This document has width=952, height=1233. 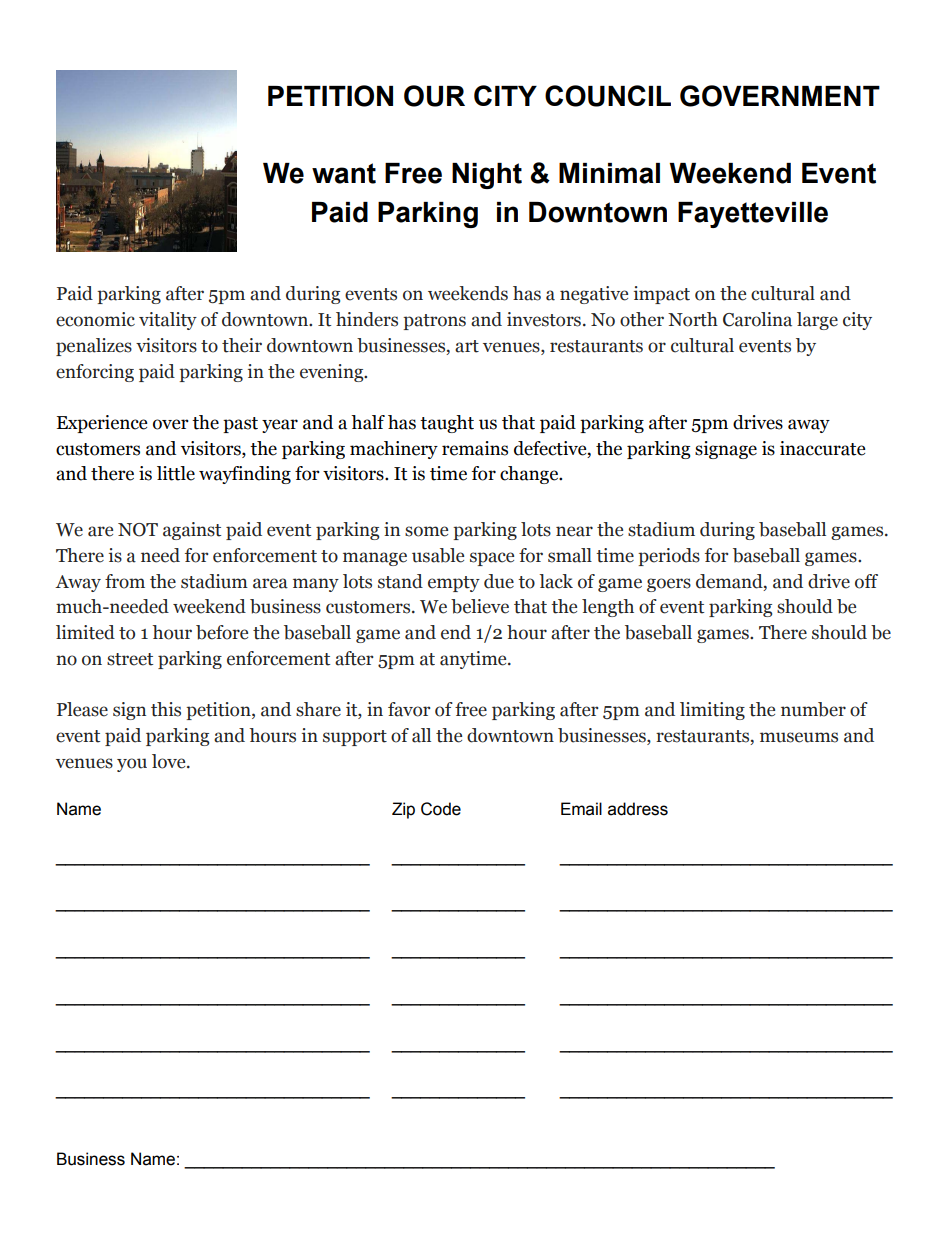 What do you see at coordinates (170, 761) in the document?
I see `love` at bounding box center [170, 761].
